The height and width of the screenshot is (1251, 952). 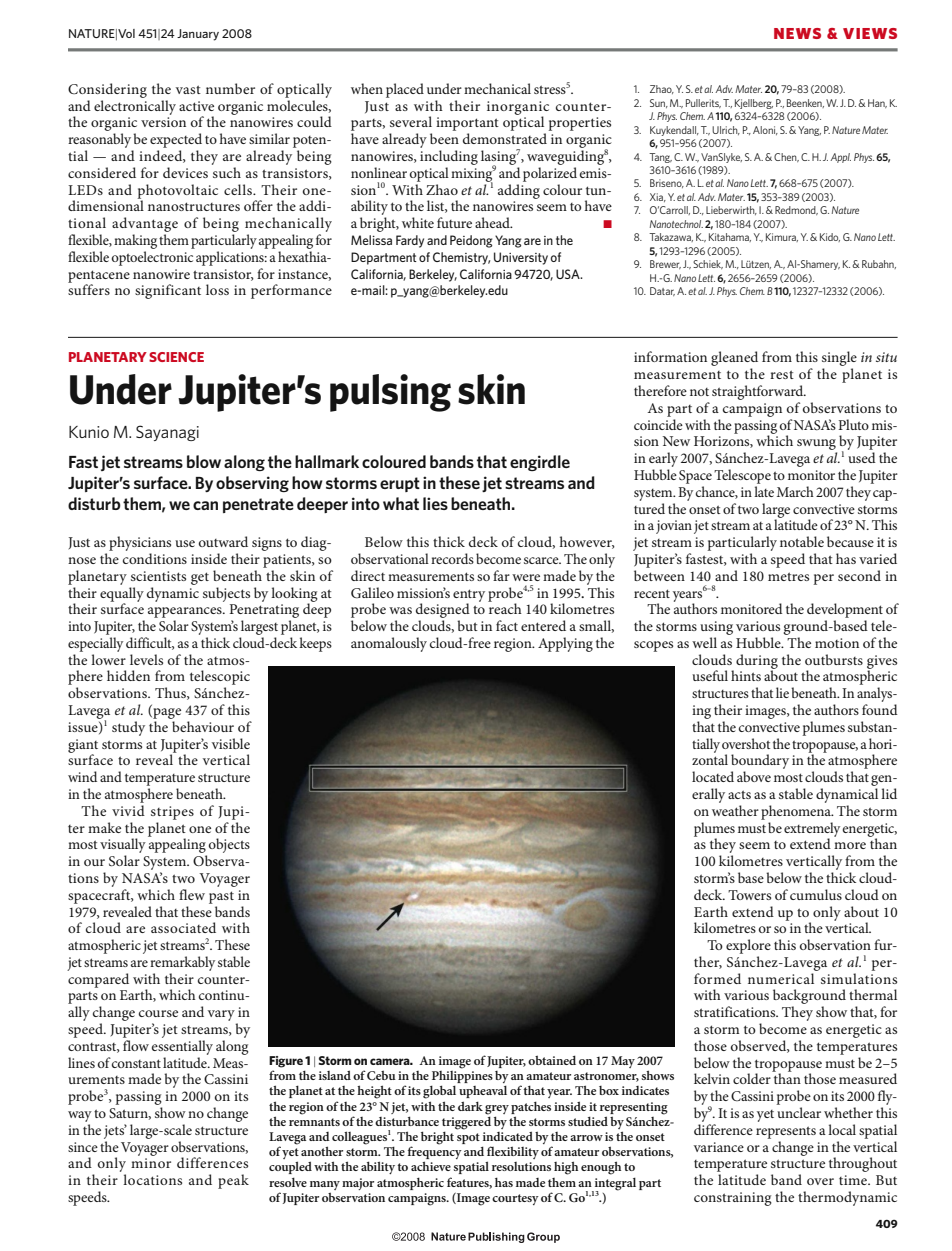 What do you see at coordinates (797, 33) in the screenshot?
I see `NEWS` at bounding box center [797, 33].
